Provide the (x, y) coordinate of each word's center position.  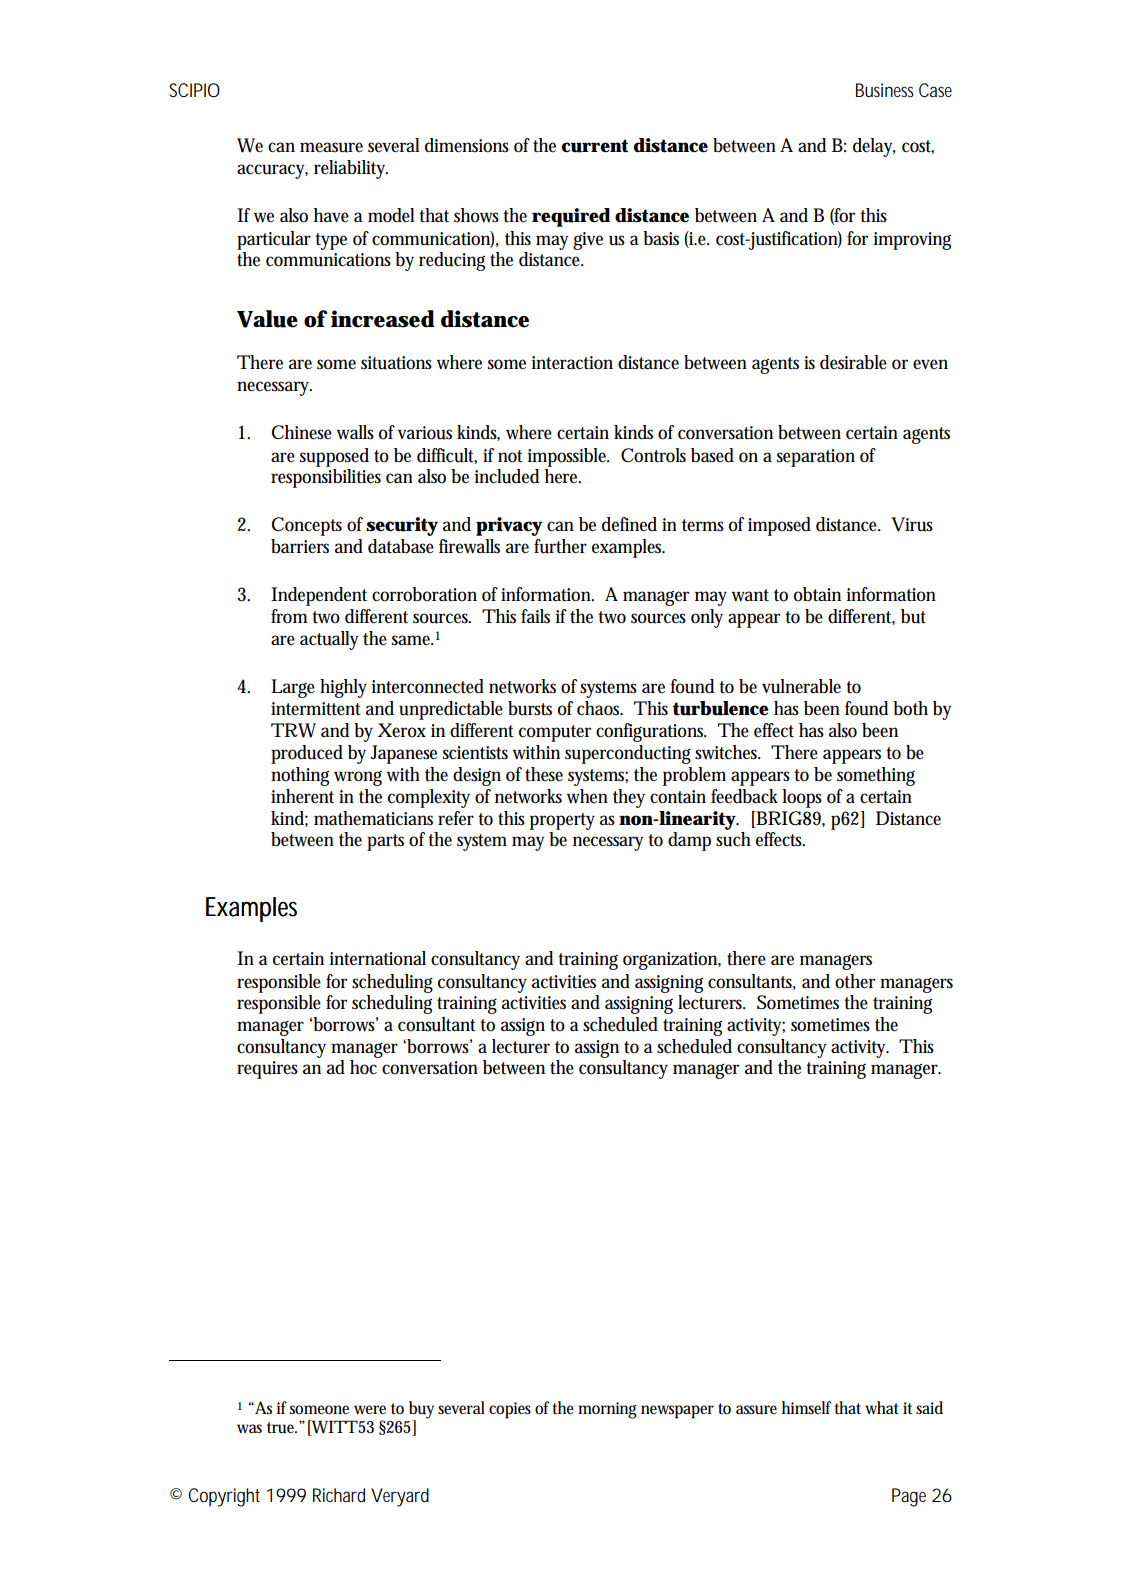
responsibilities (326, 477)
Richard (339, 1495)
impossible (569, 457)
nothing (300, 776)
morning (607, 1410)
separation (816, 458)
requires (267, 1070)
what (882, 1407)
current (594, 146)
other (855, 981)
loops (802, 798)
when (587, 796)
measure (331, 147)
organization (672, 961)
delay (874, 147)
